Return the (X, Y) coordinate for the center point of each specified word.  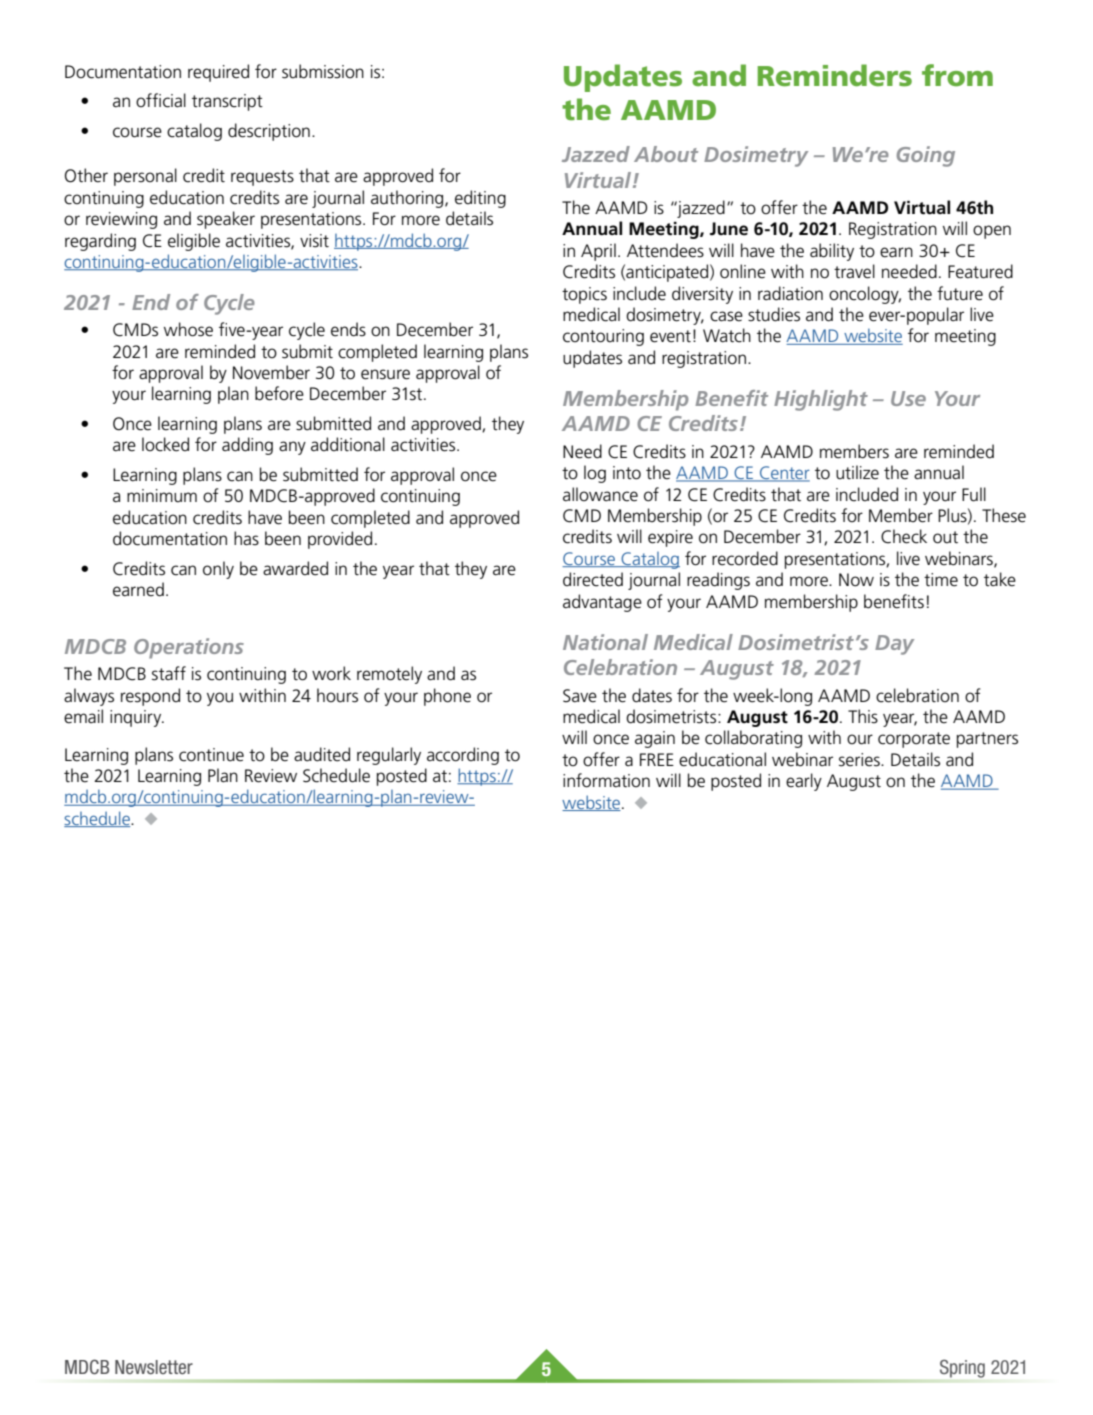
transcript (227, 102)
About (666, 154)
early (804, 782)
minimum (162, 496)
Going (926, 156)
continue (211, 755)
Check (904, 536)
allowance (600, 494)
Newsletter (154, 1367)
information (606, 780)
